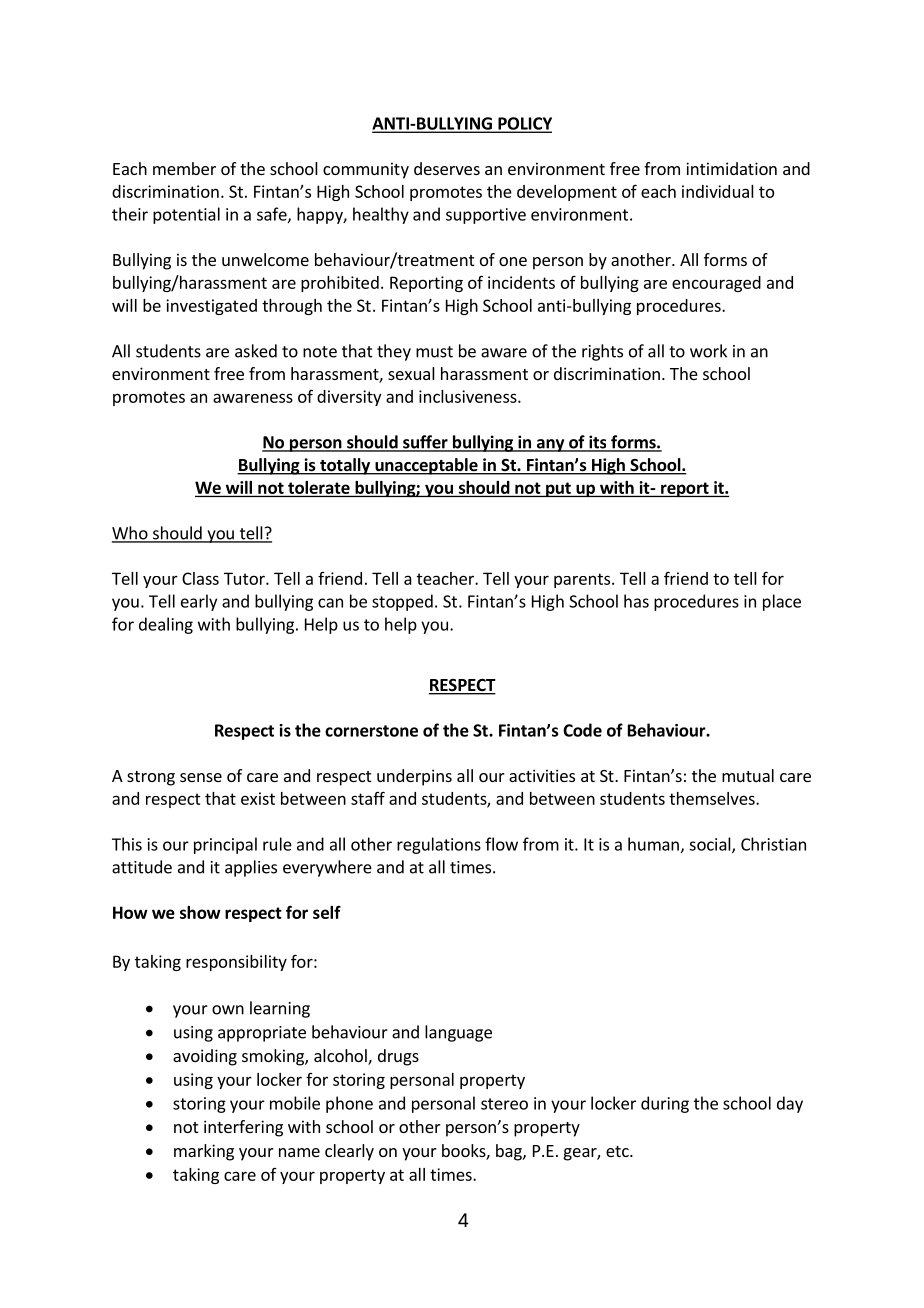  What do you see at coordinates (200, 912) in the page?
I see `show` at bounding box center [200, 912].
